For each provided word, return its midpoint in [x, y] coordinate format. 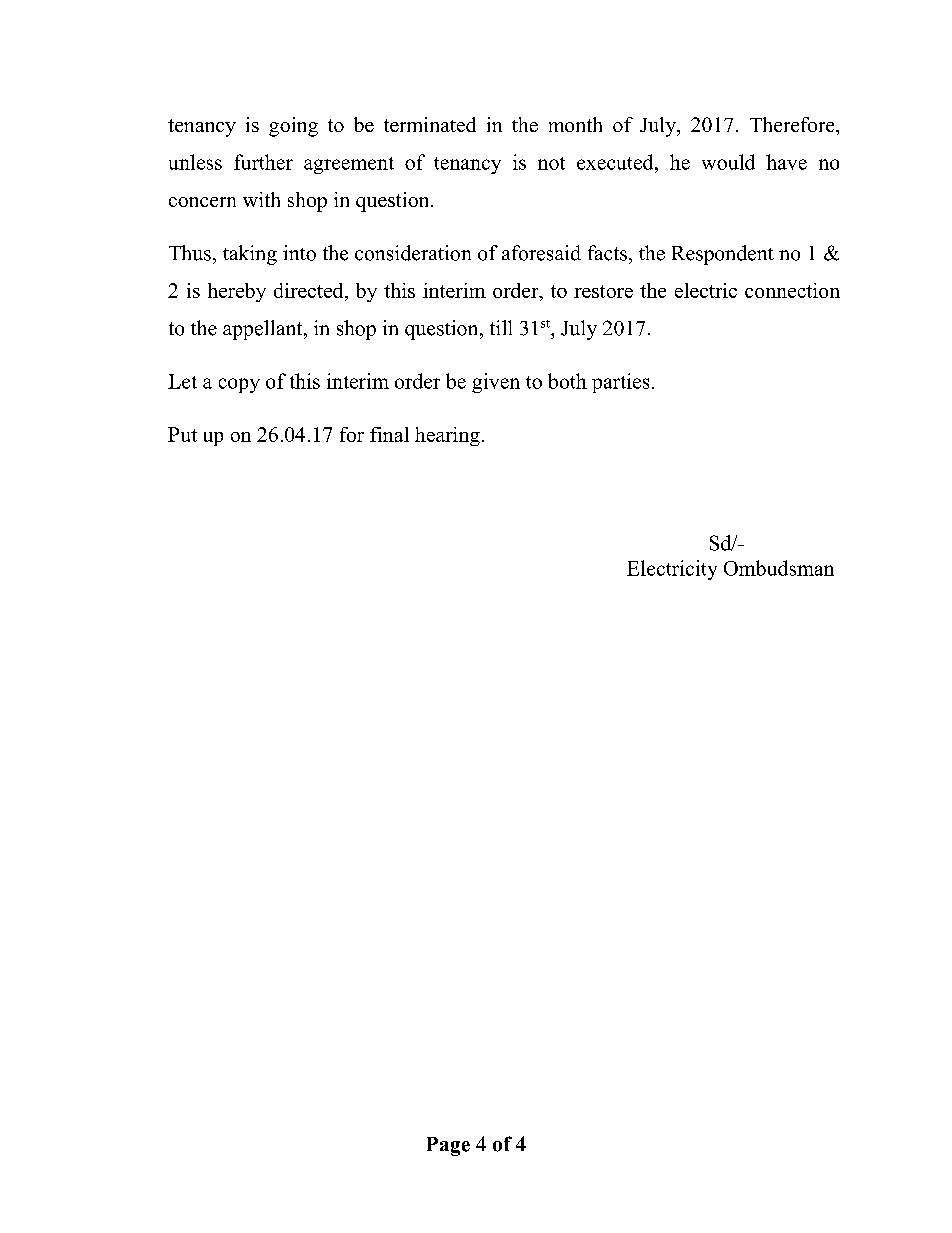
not [551, 163]
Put [182, 434]
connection [792, 290]
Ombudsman [779, 568]
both [567, 381]
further [263, 162]
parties [620, 383]
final [389, 434]
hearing [447, 436]
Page [448, 1146]
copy [239, 385]
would [728, 162]
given [496, 383]
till [501, 327]
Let [182, 381]
